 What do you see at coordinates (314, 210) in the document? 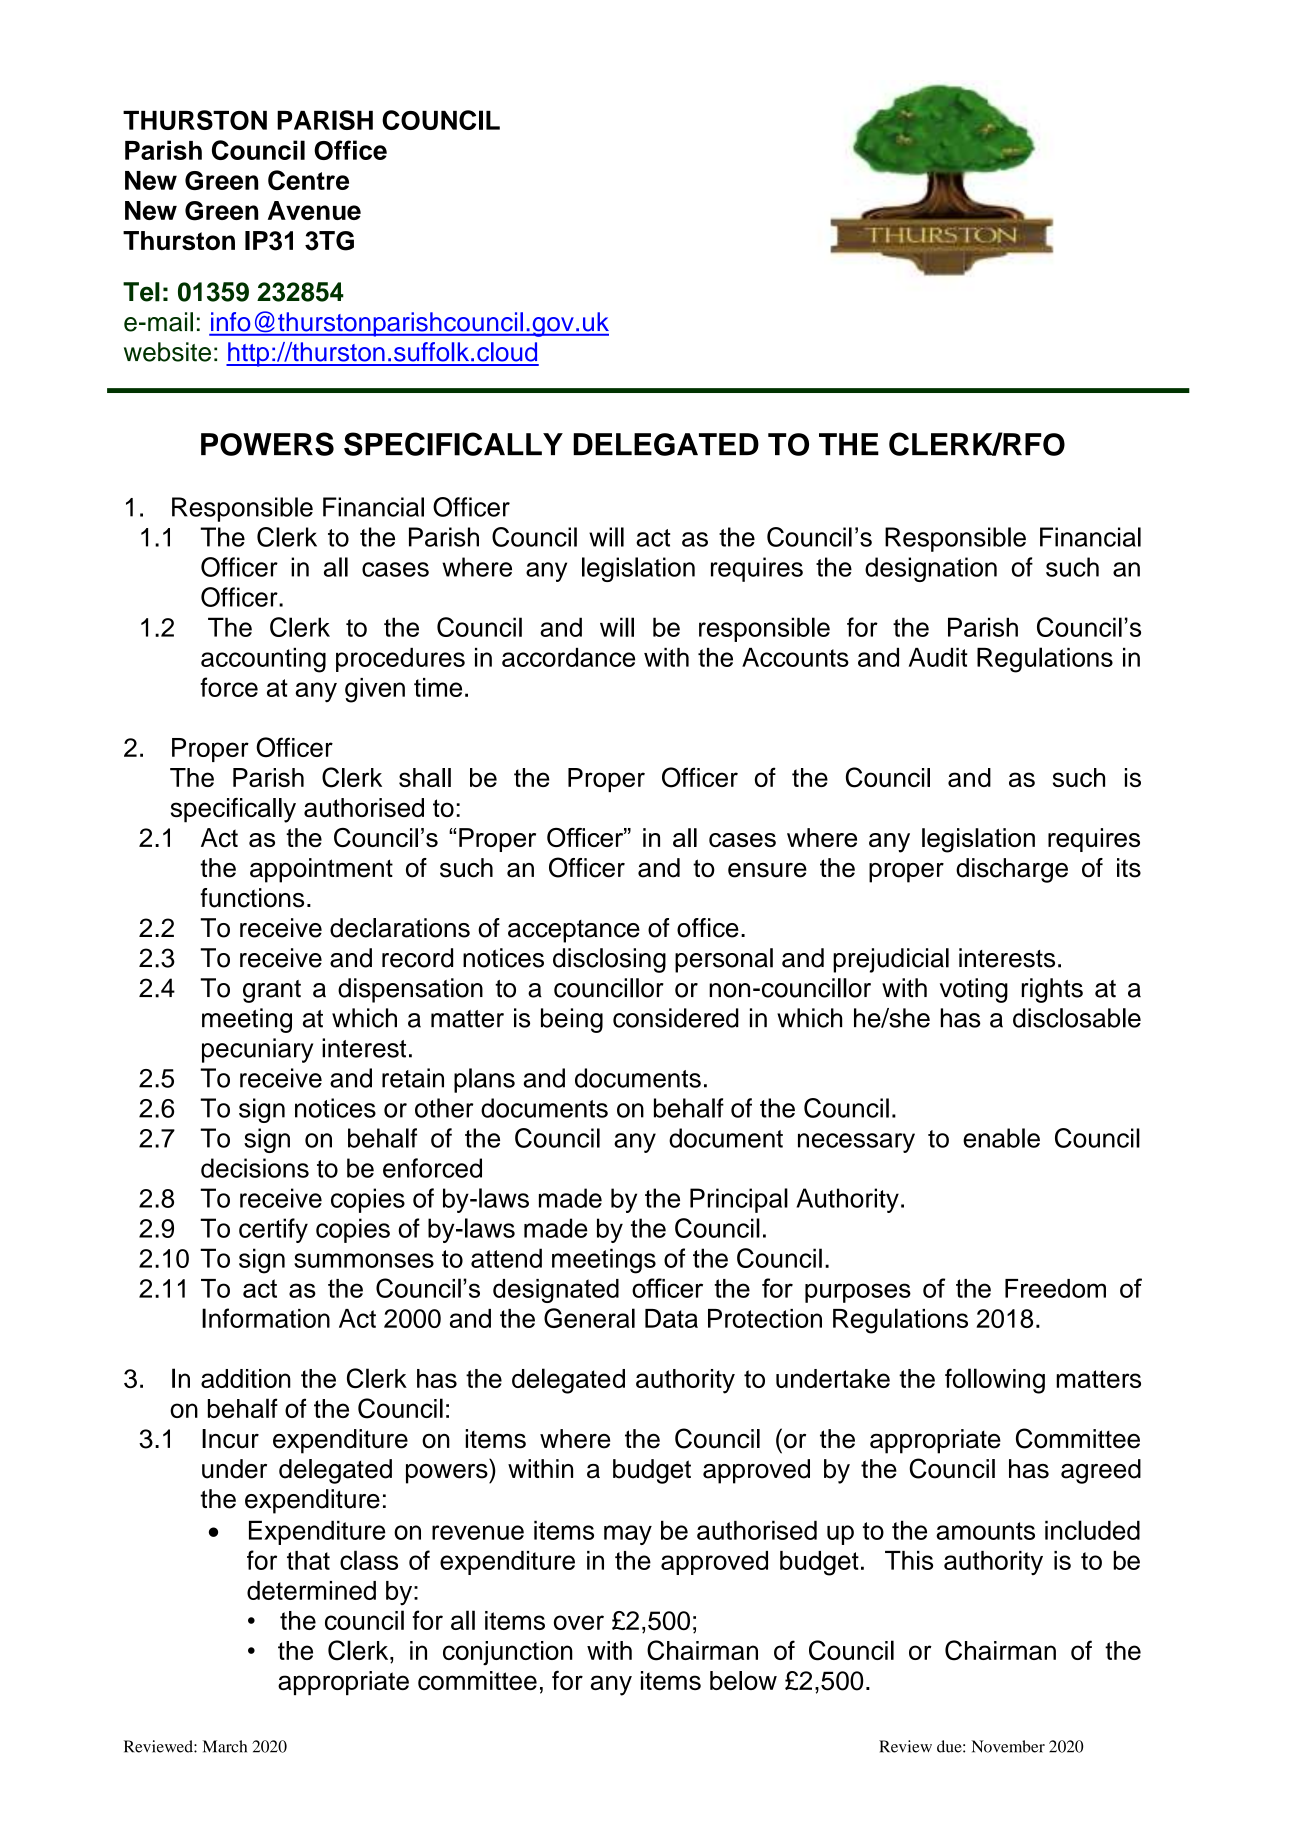
I see `Avenue` at bounding box center [314, 210].
